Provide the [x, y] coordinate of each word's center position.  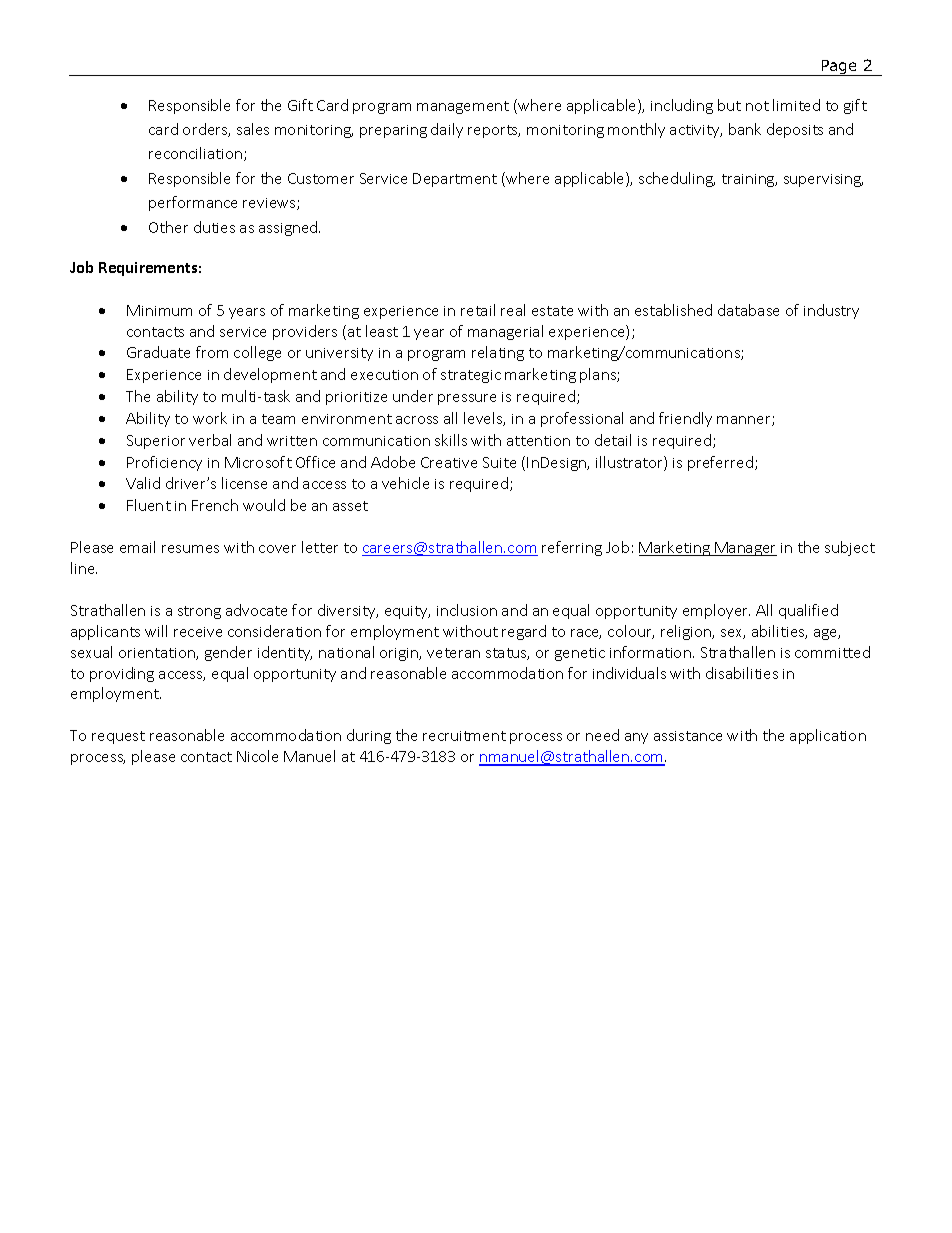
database [748, 310]
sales [253, 129]
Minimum [159, 310]
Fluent [149, 505]
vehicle [405, 483]
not [757, 106]
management [463, 107]
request [118, 737]
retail [478, 310]
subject [850, 548]
